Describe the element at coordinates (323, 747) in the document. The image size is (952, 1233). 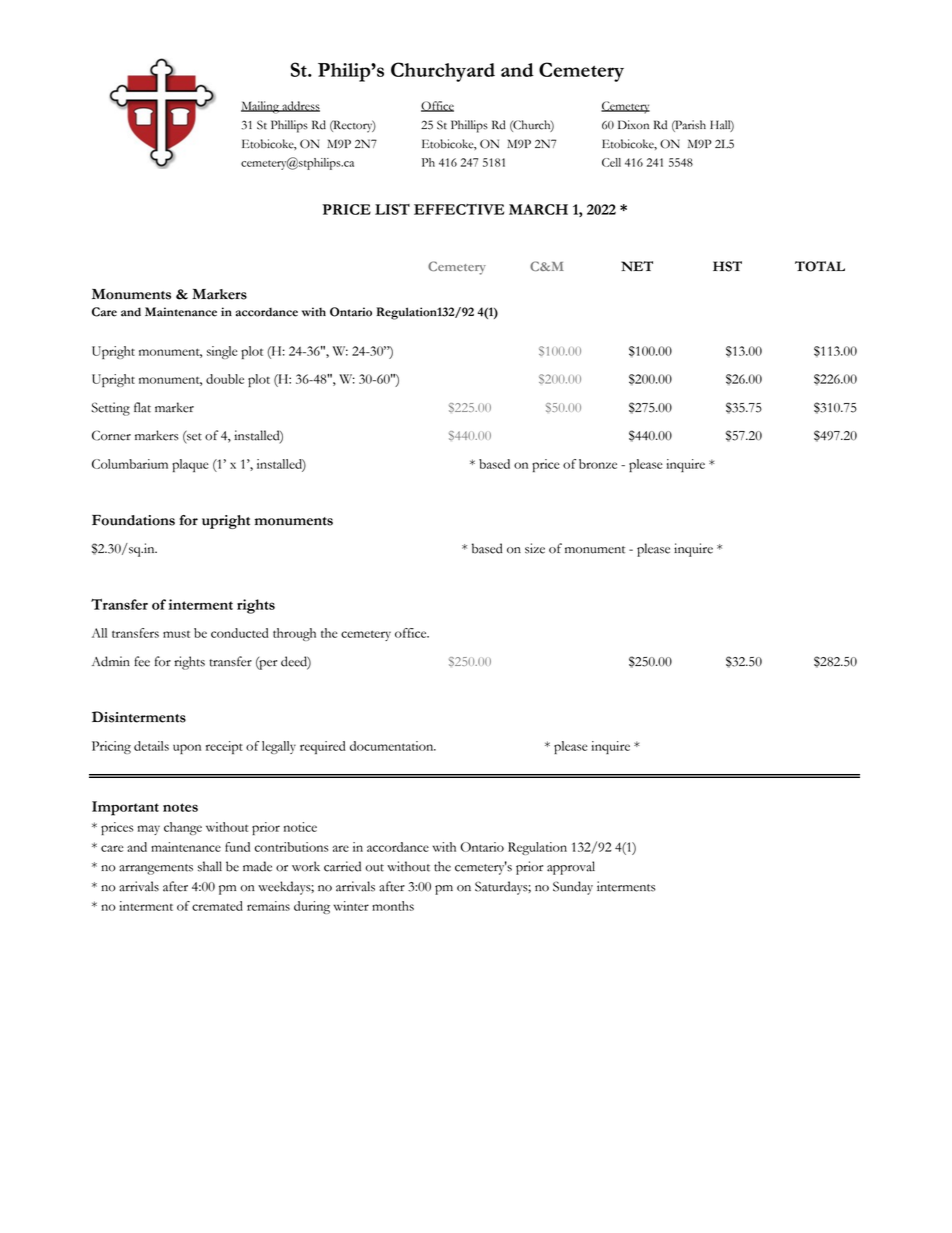
I see `required` at that location.
